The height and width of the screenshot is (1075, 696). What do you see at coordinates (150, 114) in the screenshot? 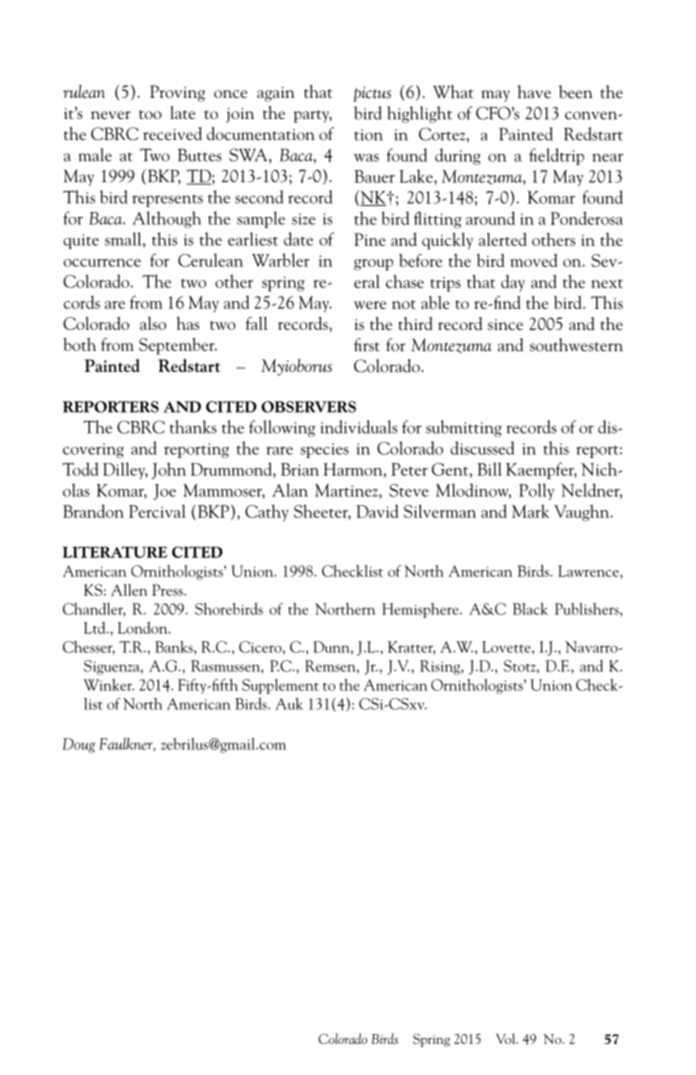
I see `too` at bounding box center [150, 114].
